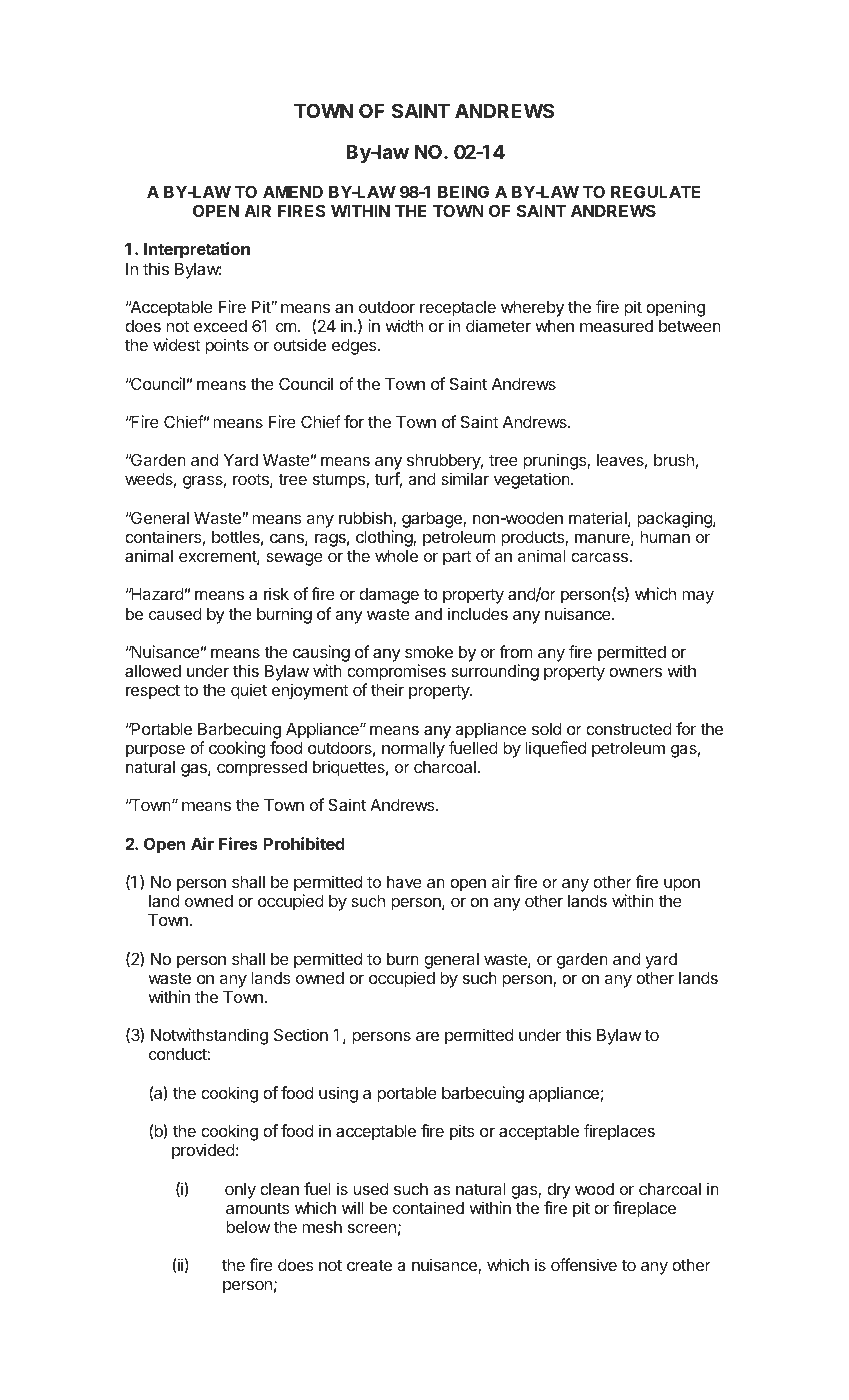  Describe the element at coordinates (682, 885) in the screenshot. I see `upon` at that location.
